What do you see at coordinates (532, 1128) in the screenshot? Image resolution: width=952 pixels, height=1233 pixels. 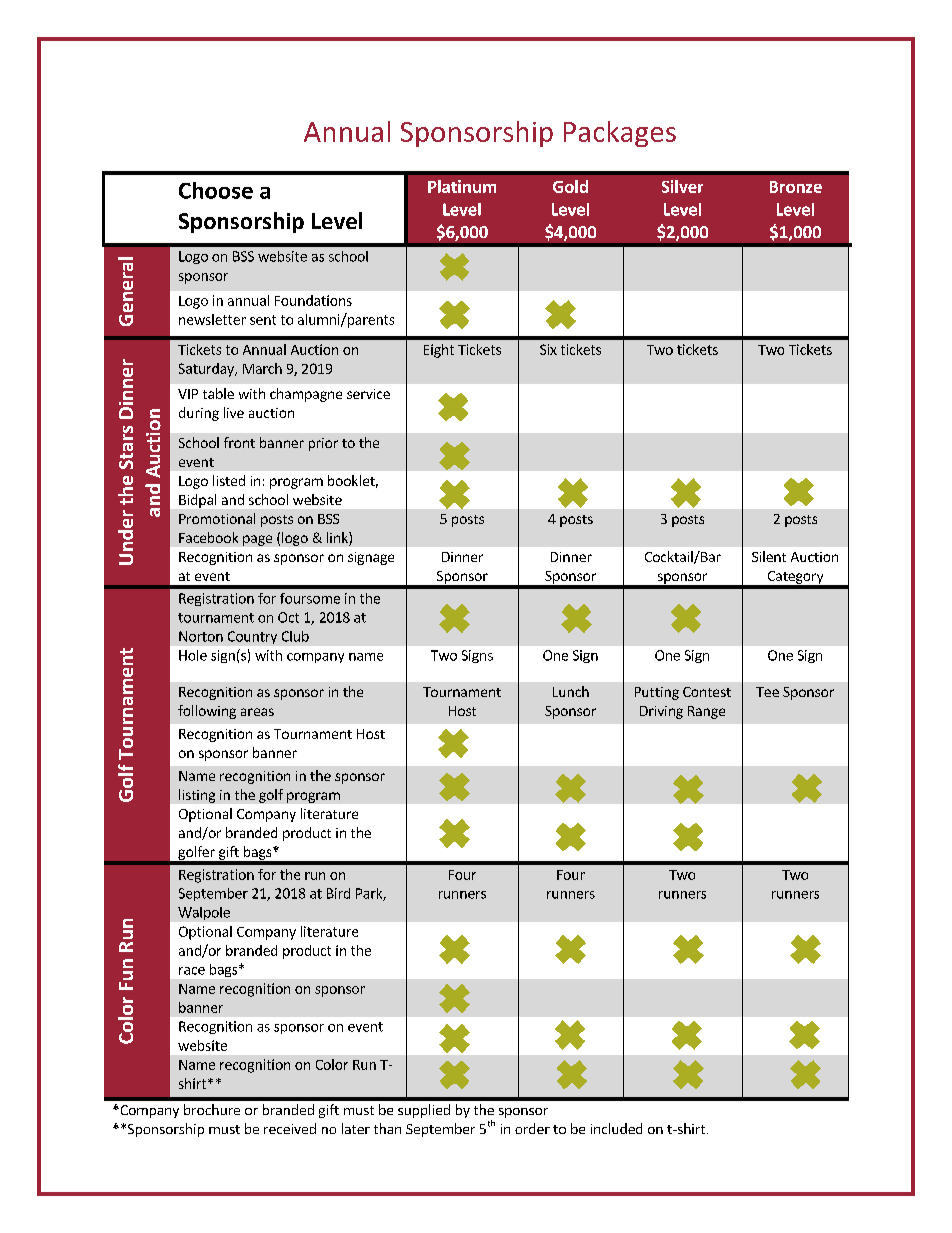 I see `order` at bounding box center [532, 1128].
